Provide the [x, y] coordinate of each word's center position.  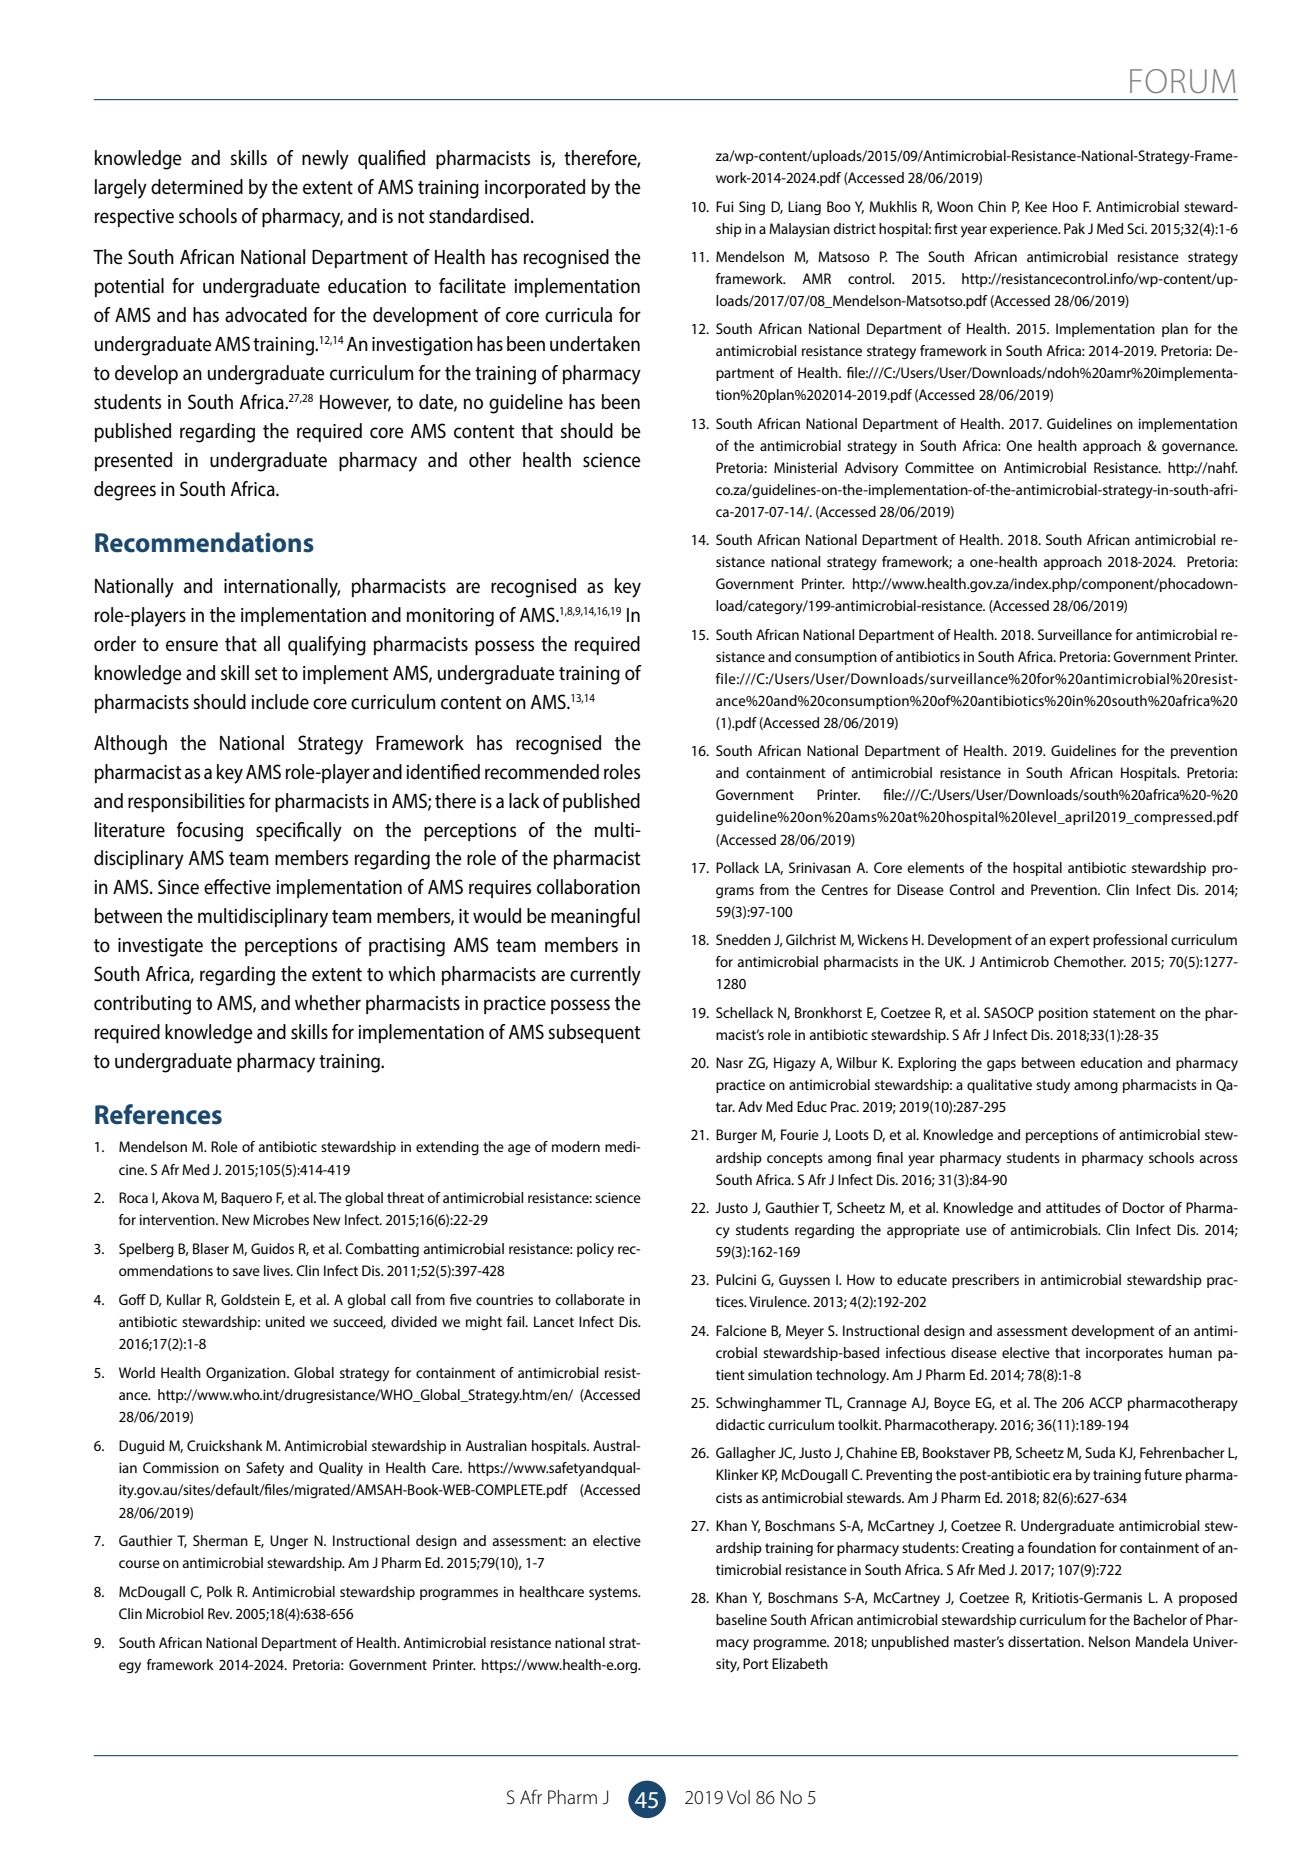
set [266, 673]
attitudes [1073, 1207]
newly [325, 160]
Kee [1036, 206]
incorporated [535, 188]
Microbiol [174, 1613]
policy [595, 1250]
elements [935, 867]
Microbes [281, 1219]
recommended [542, 772]
